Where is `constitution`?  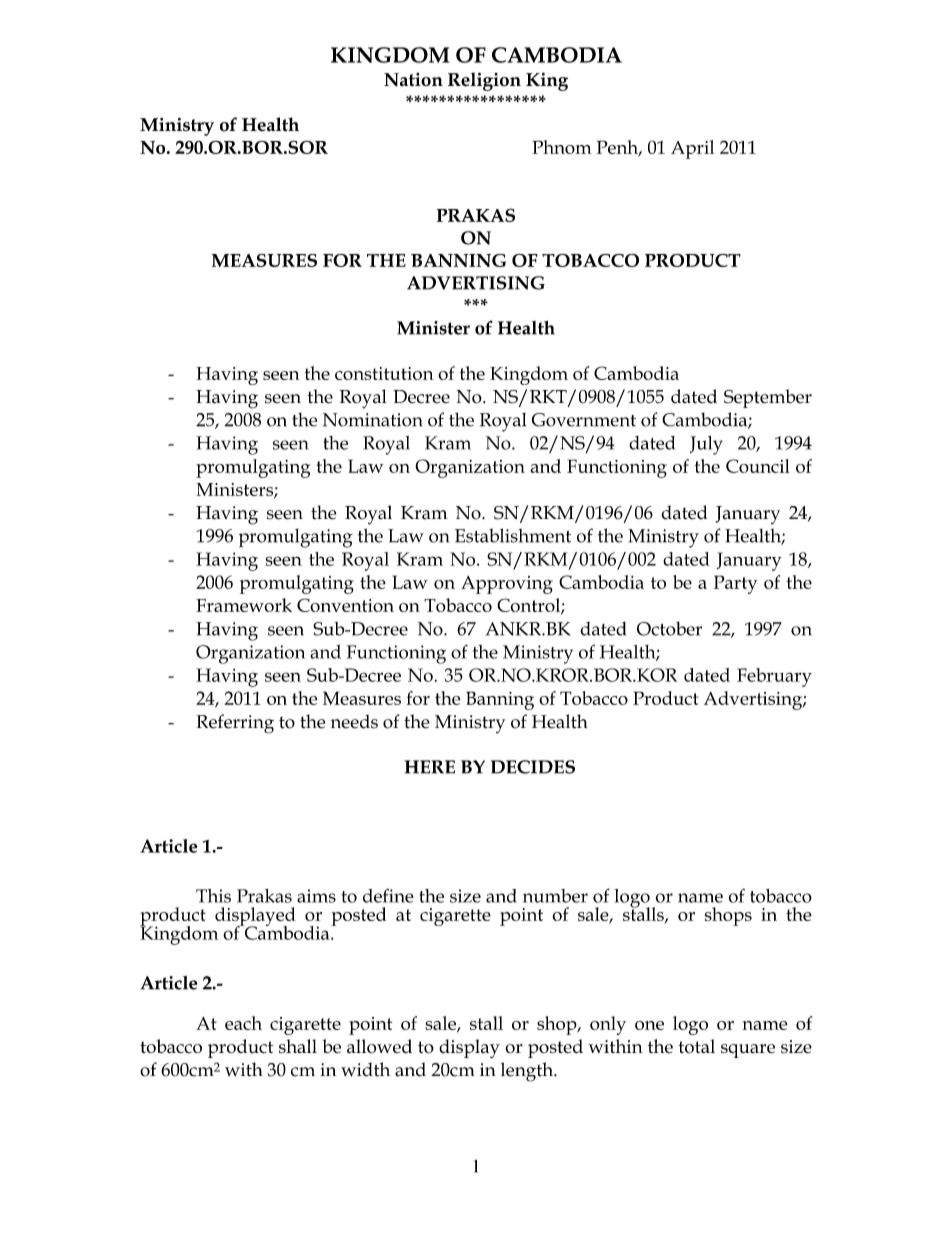
constitution is located at coordinates (384, 373).
